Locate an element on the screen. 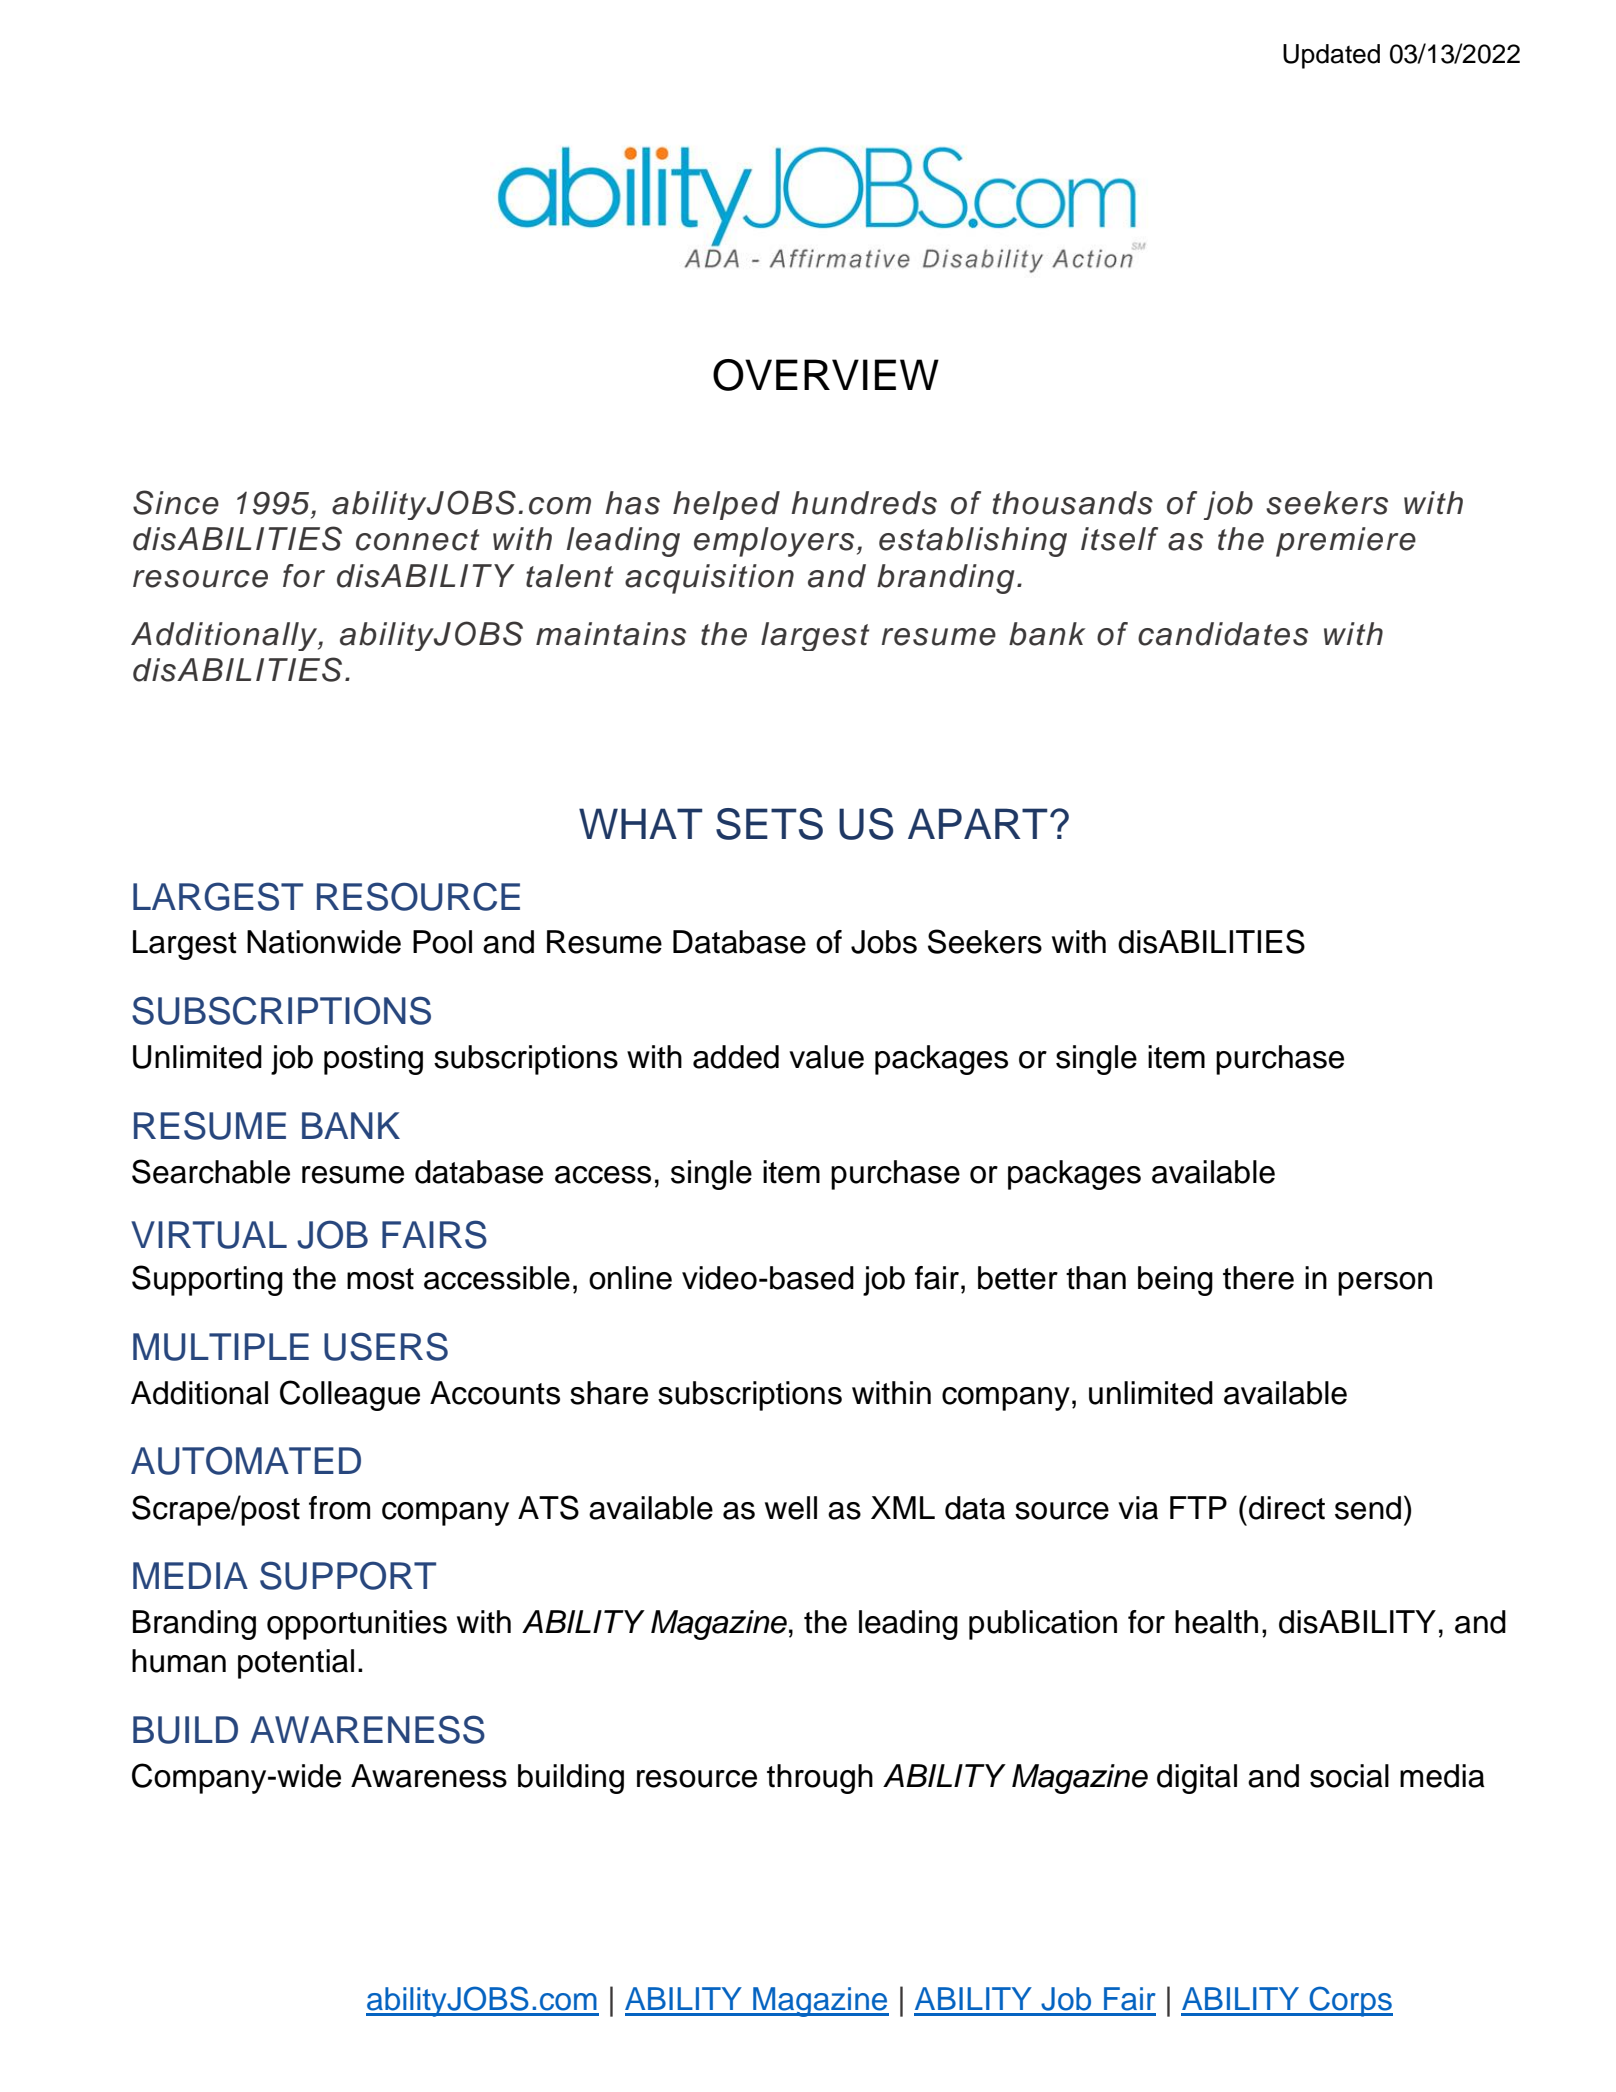  online is located at coordinates (630, 1278).
